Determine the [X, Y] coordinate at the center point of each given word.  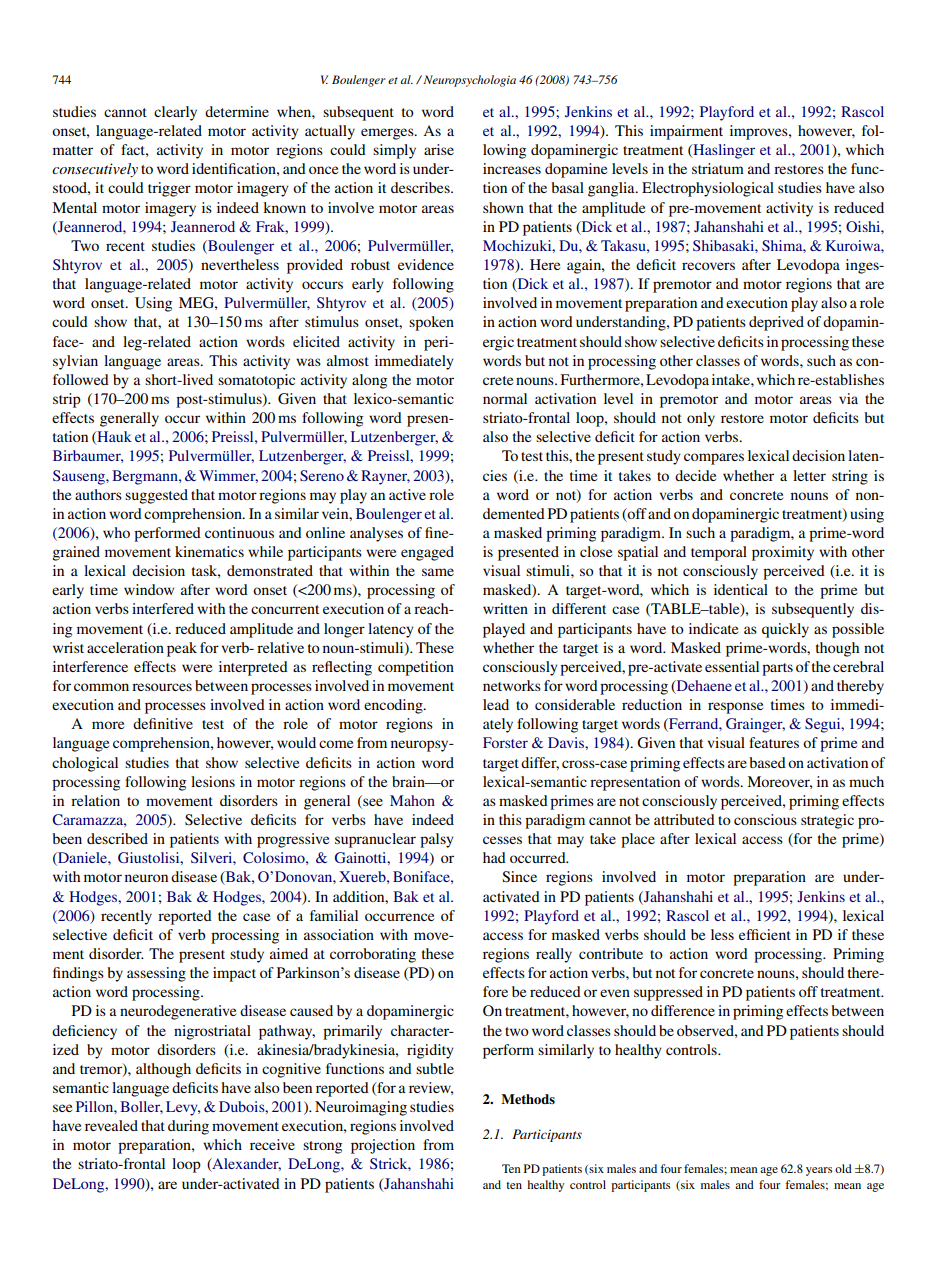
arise [439, 149]
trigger [169, 189]
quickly [785, 630]
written [505, 608]
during [188, 1127]
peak [182, 649]
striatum [718, 168]
